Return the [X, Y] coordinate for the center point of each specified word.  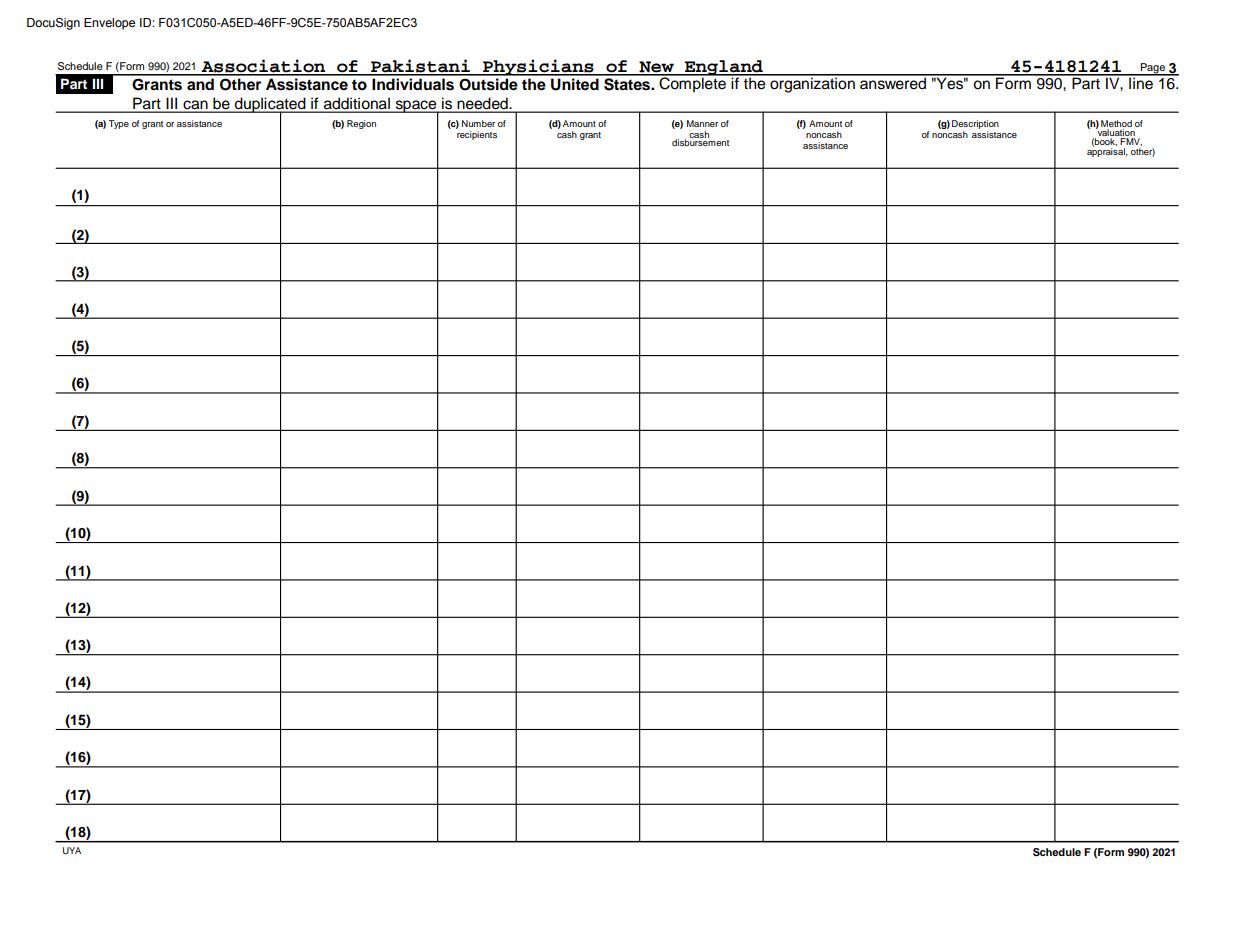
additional [357, 104]
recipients [476, 134]
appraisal [1107, 151]
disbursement [700, 141]
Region [361, 124]
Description [975, 126]
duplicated [270, 106]
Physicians [538, 67]
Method [1116, 125]
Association [263, 67]
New [656, 68]
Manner [702, 123]
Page [1153, 69]
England [724, 68]
